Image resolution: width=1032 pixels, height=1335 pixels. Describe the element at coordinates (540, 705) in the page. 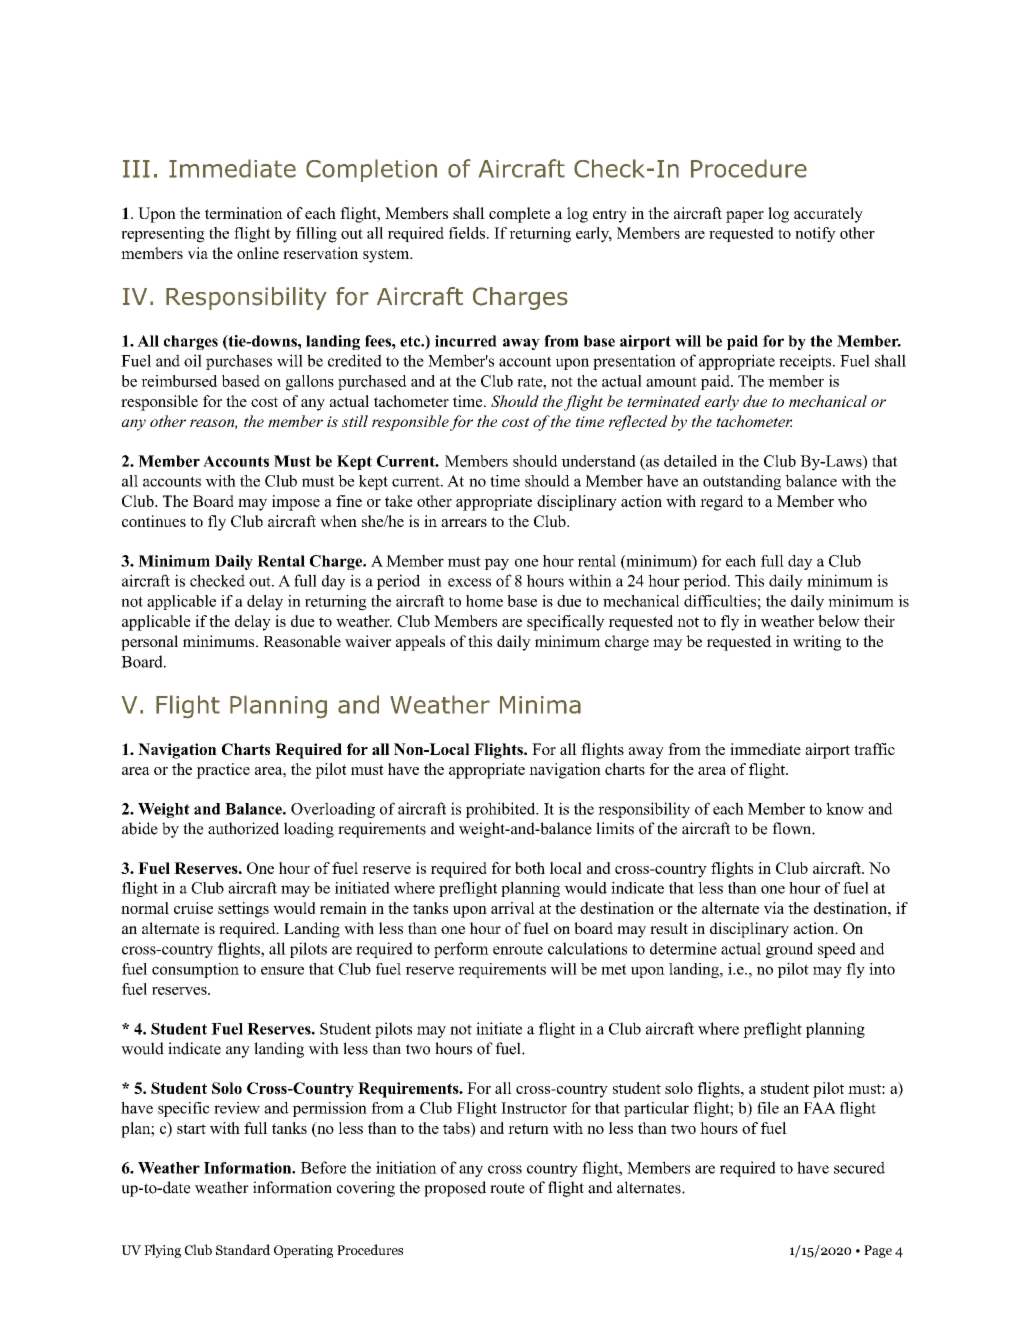

I see `Minima` at that location.
